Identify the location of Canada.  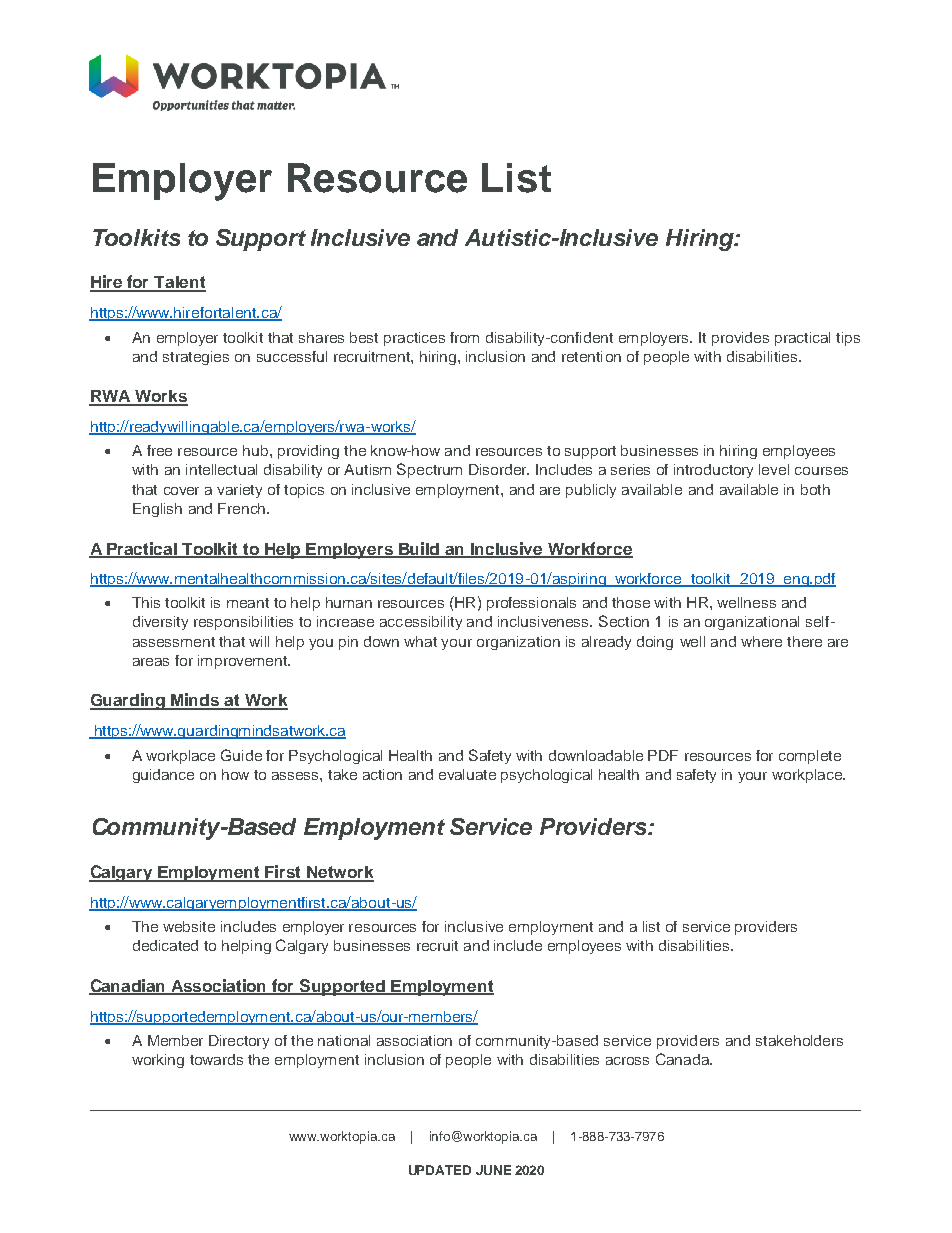
(683, 1059).
